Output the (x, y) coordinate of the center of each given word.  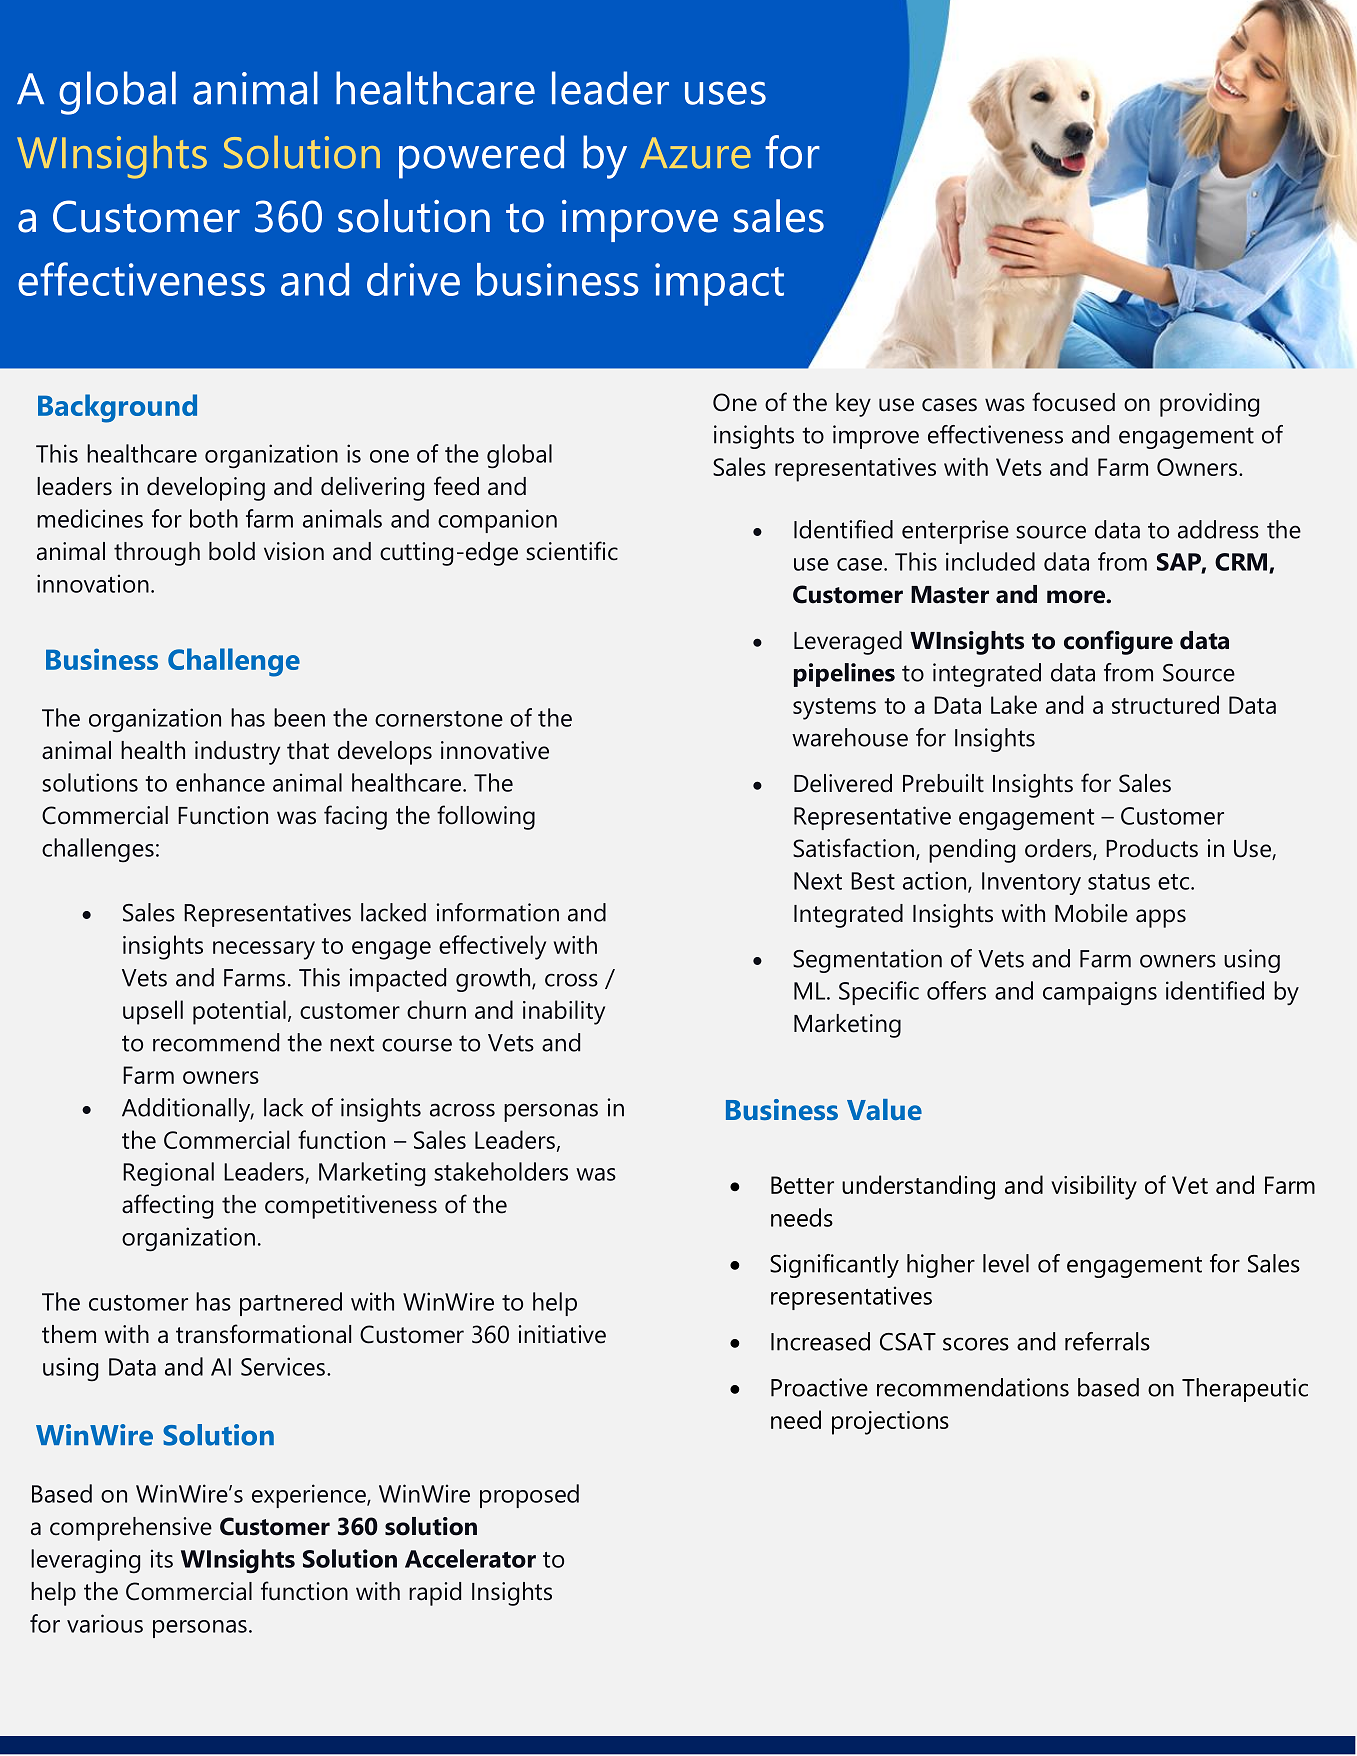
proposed (529, 1496)
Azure (695, 153)
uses (725, 93)
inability (564, 1012)
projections (890, 1423)
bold (232, 551)
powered (481, 157)
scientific (572, 551)
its (162, 1558)
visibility (1094, 1187)
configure (1118, 642)
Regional (168, 1174)
